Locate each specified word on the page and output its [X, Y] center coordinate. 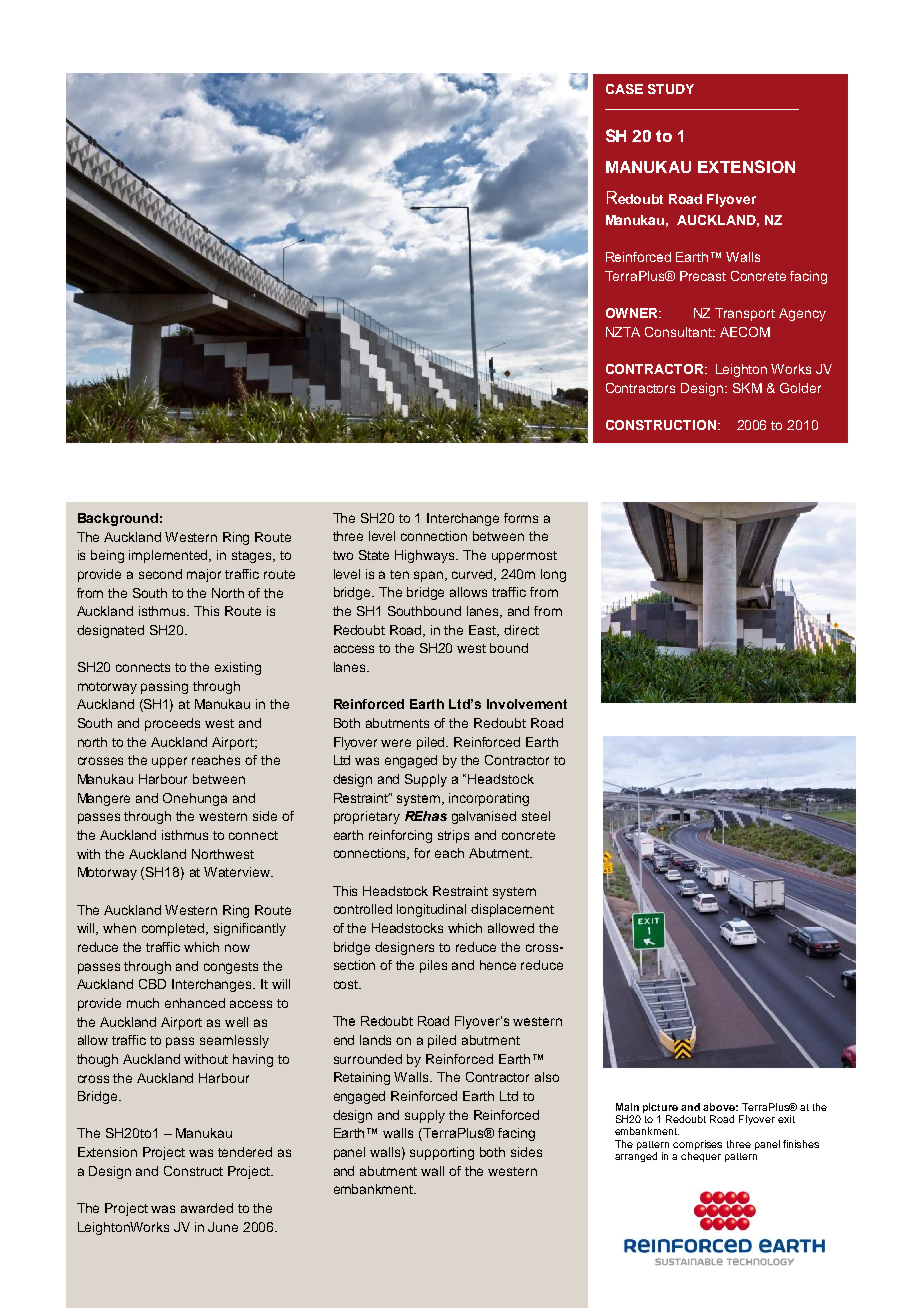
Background [118, 519]
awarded [207, 1208]
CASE [624, 89]
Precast [703, 276]
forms [521, 518]
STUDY [671, 89]
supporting [442, 1153]
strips [453, 836]
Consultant [679, 332]
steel [536, 816]
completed [175, 929]
